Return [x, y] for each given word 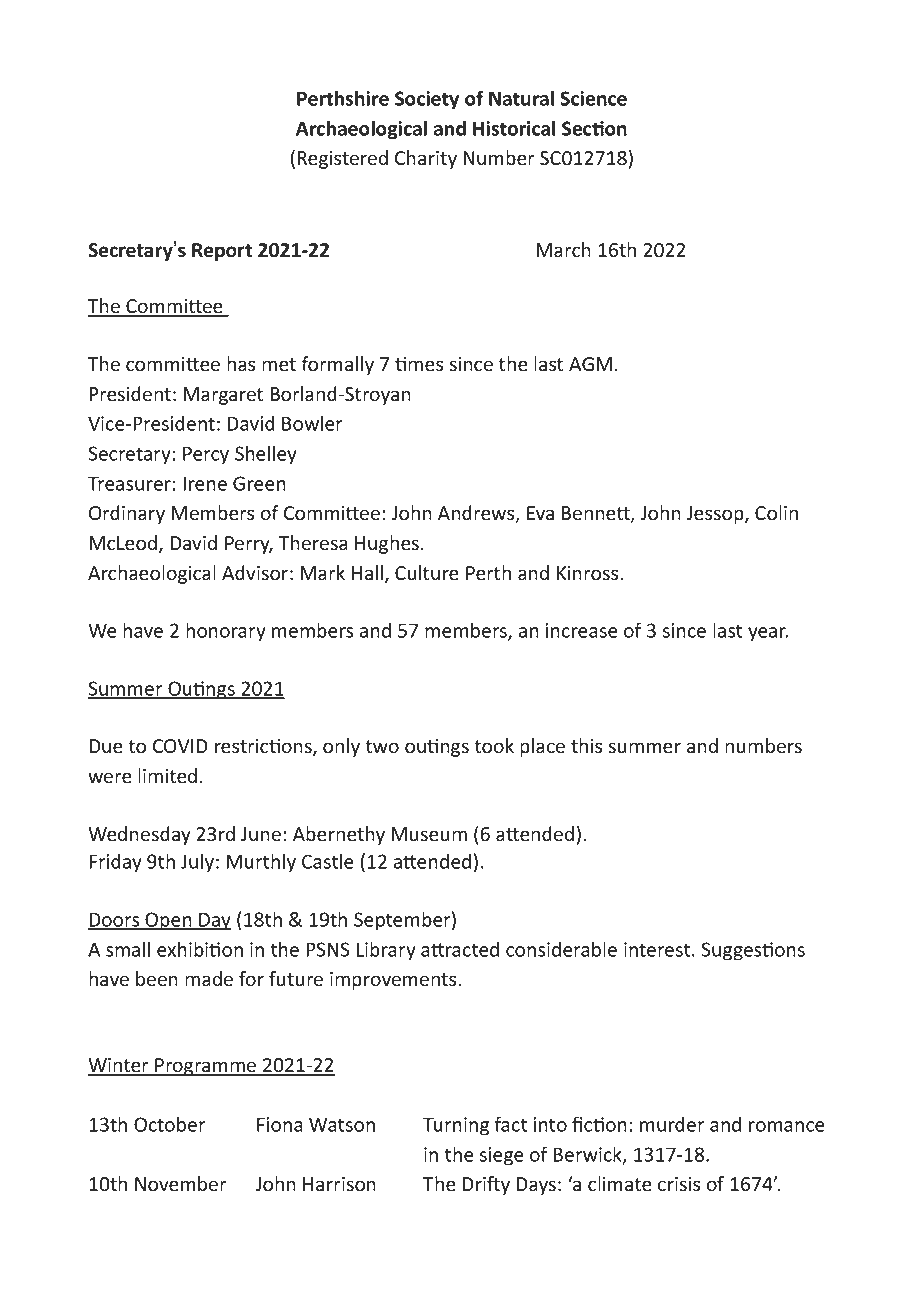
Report [222, 252]
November [181, 1184]
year [768, 634]
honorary [226, 632]
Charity [426, 159]
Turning [456, 1126]
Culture [427, 573]
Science [593, 98]
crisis [679, 1184]
